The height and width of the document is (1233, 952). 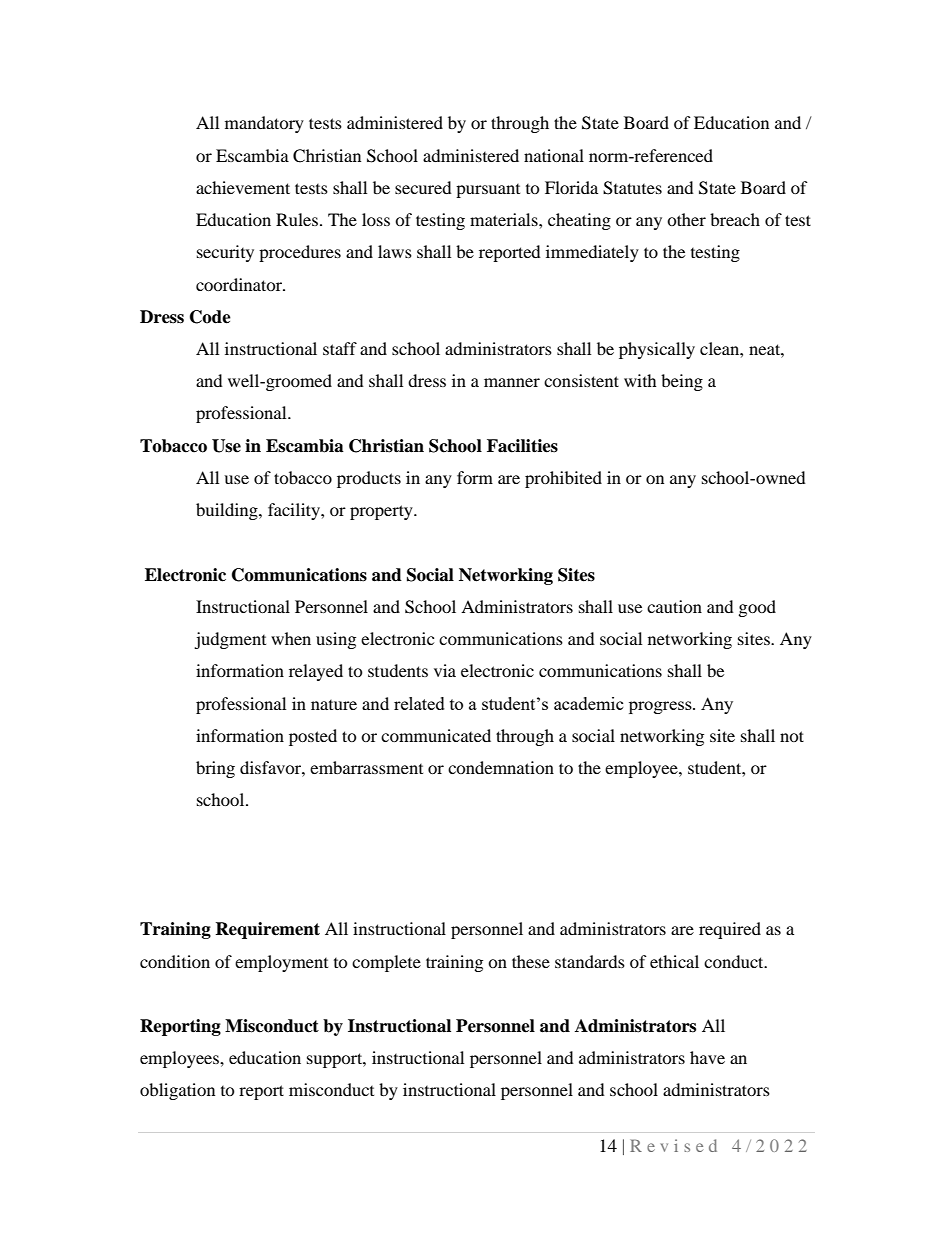 What do you see at coordinates (488, 191) in the document?
I see `pursuant` at bounding box center [488, 191].
